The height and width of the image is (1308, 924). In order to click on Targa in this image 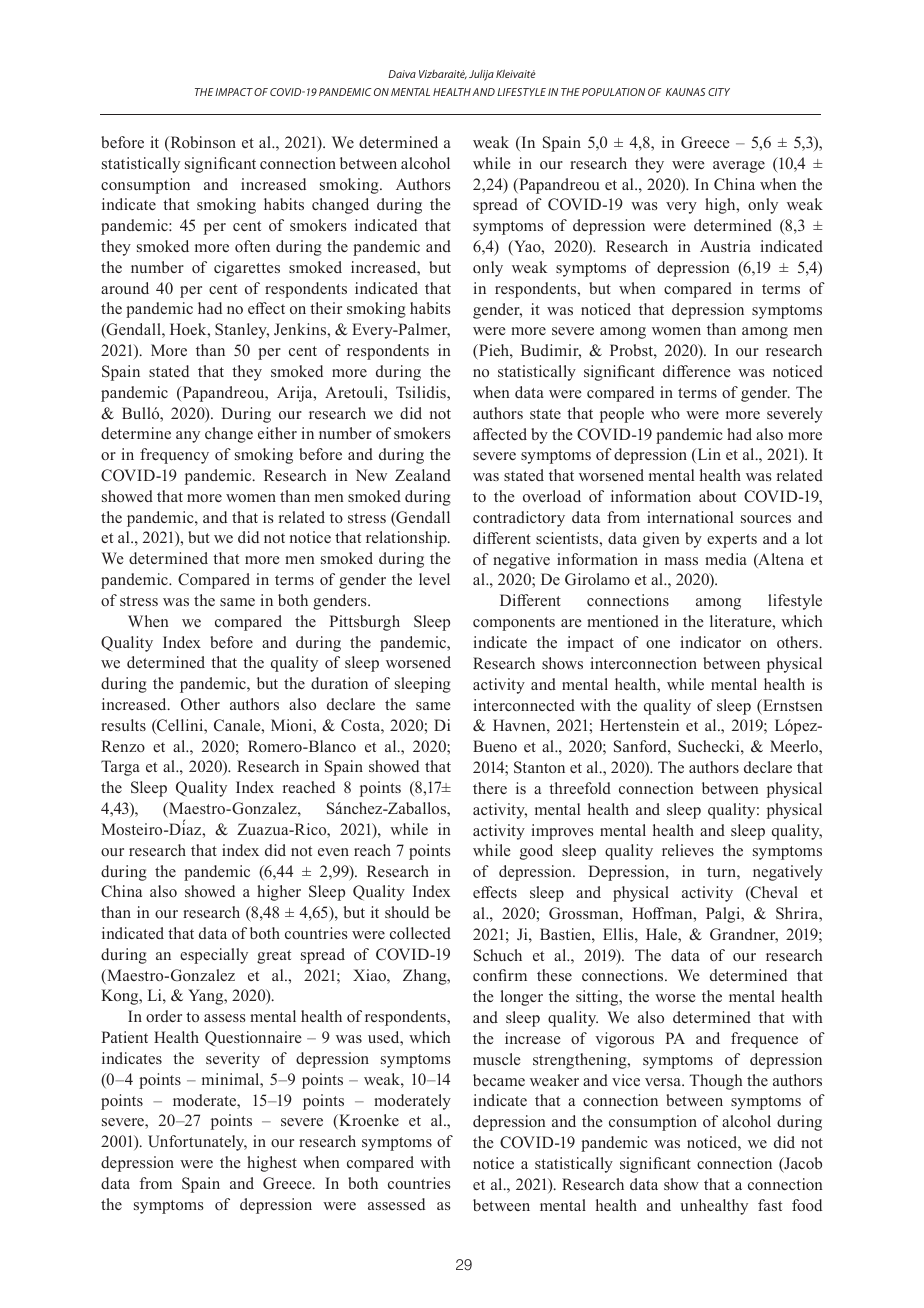, I will do `click(120, 768)`.
